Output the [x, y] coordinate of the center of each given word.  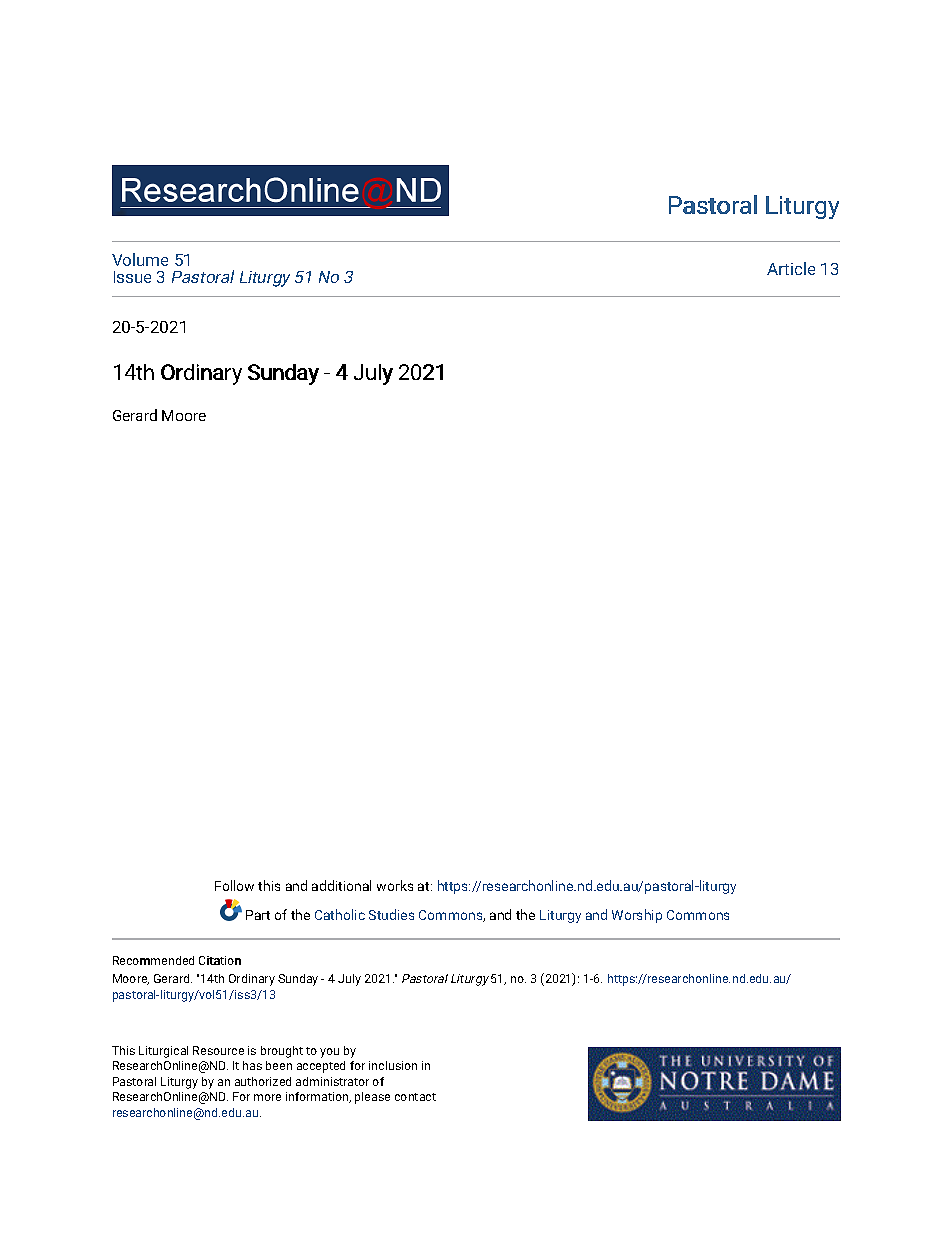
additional [341, 885]
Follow [234, 885]
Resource [218, 1050]
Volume [140, 259]
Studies [391, 914]
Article [791, 268]
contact [415, 1097]
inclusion [393, 1065]
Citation [220, 960]
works [395, 885]
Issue [132, 277]
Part [258, 915]
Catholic [340, 914]
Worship [637, 916]
